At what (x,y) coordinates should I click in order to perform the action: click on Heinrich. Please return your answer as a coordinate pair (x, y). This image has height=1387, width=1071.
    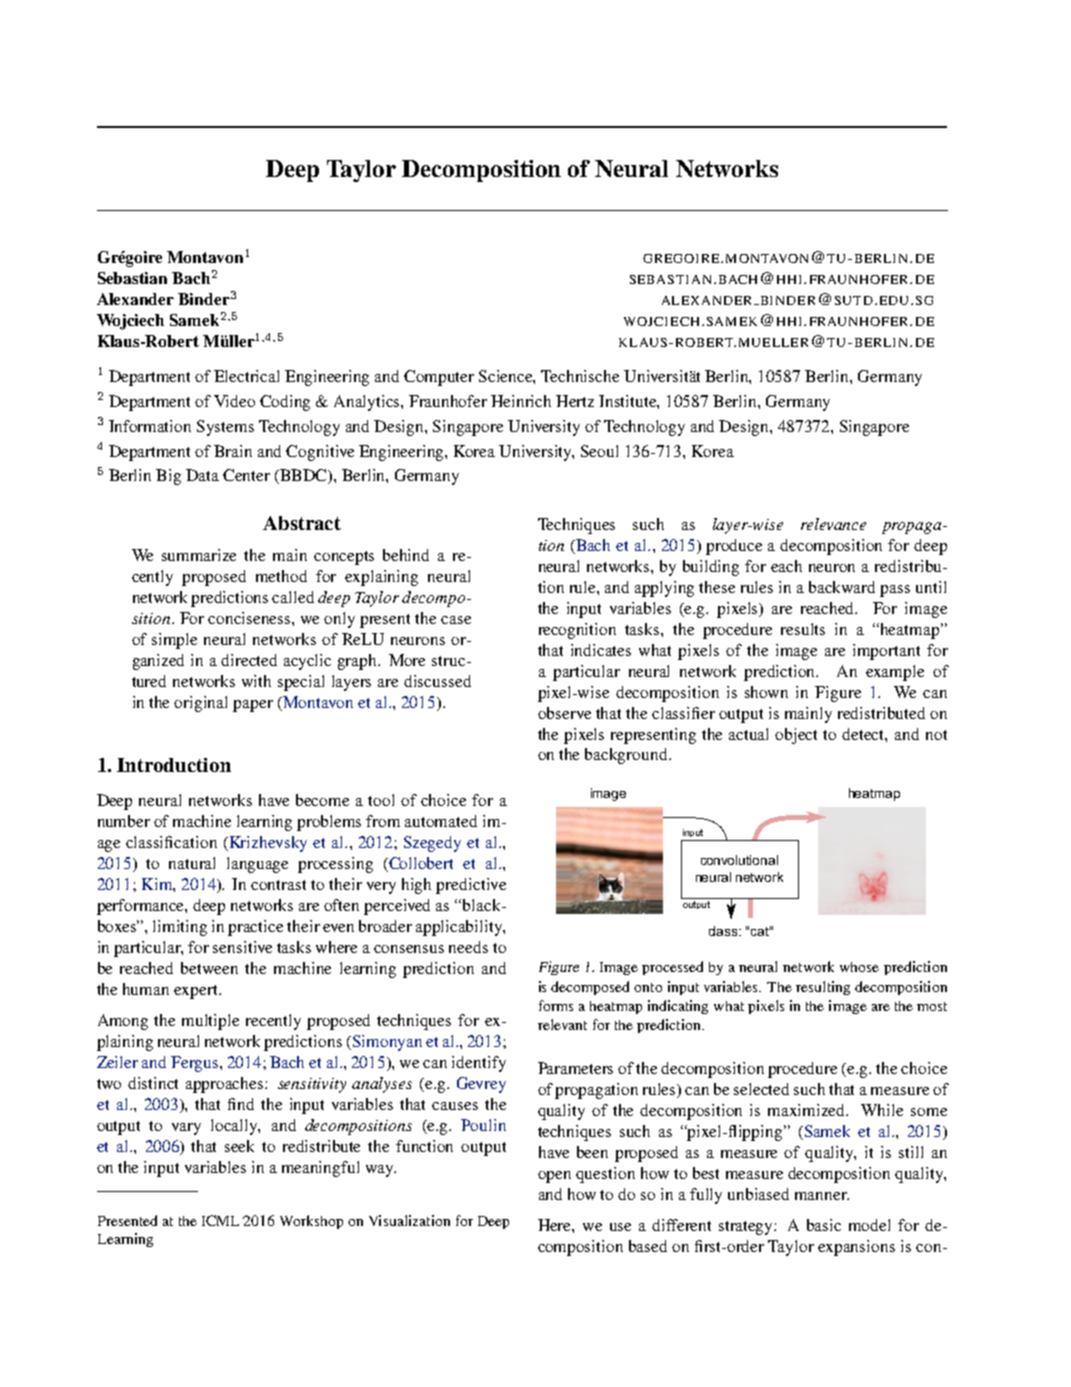
    Looking at the image, I should click on (521, 401).
